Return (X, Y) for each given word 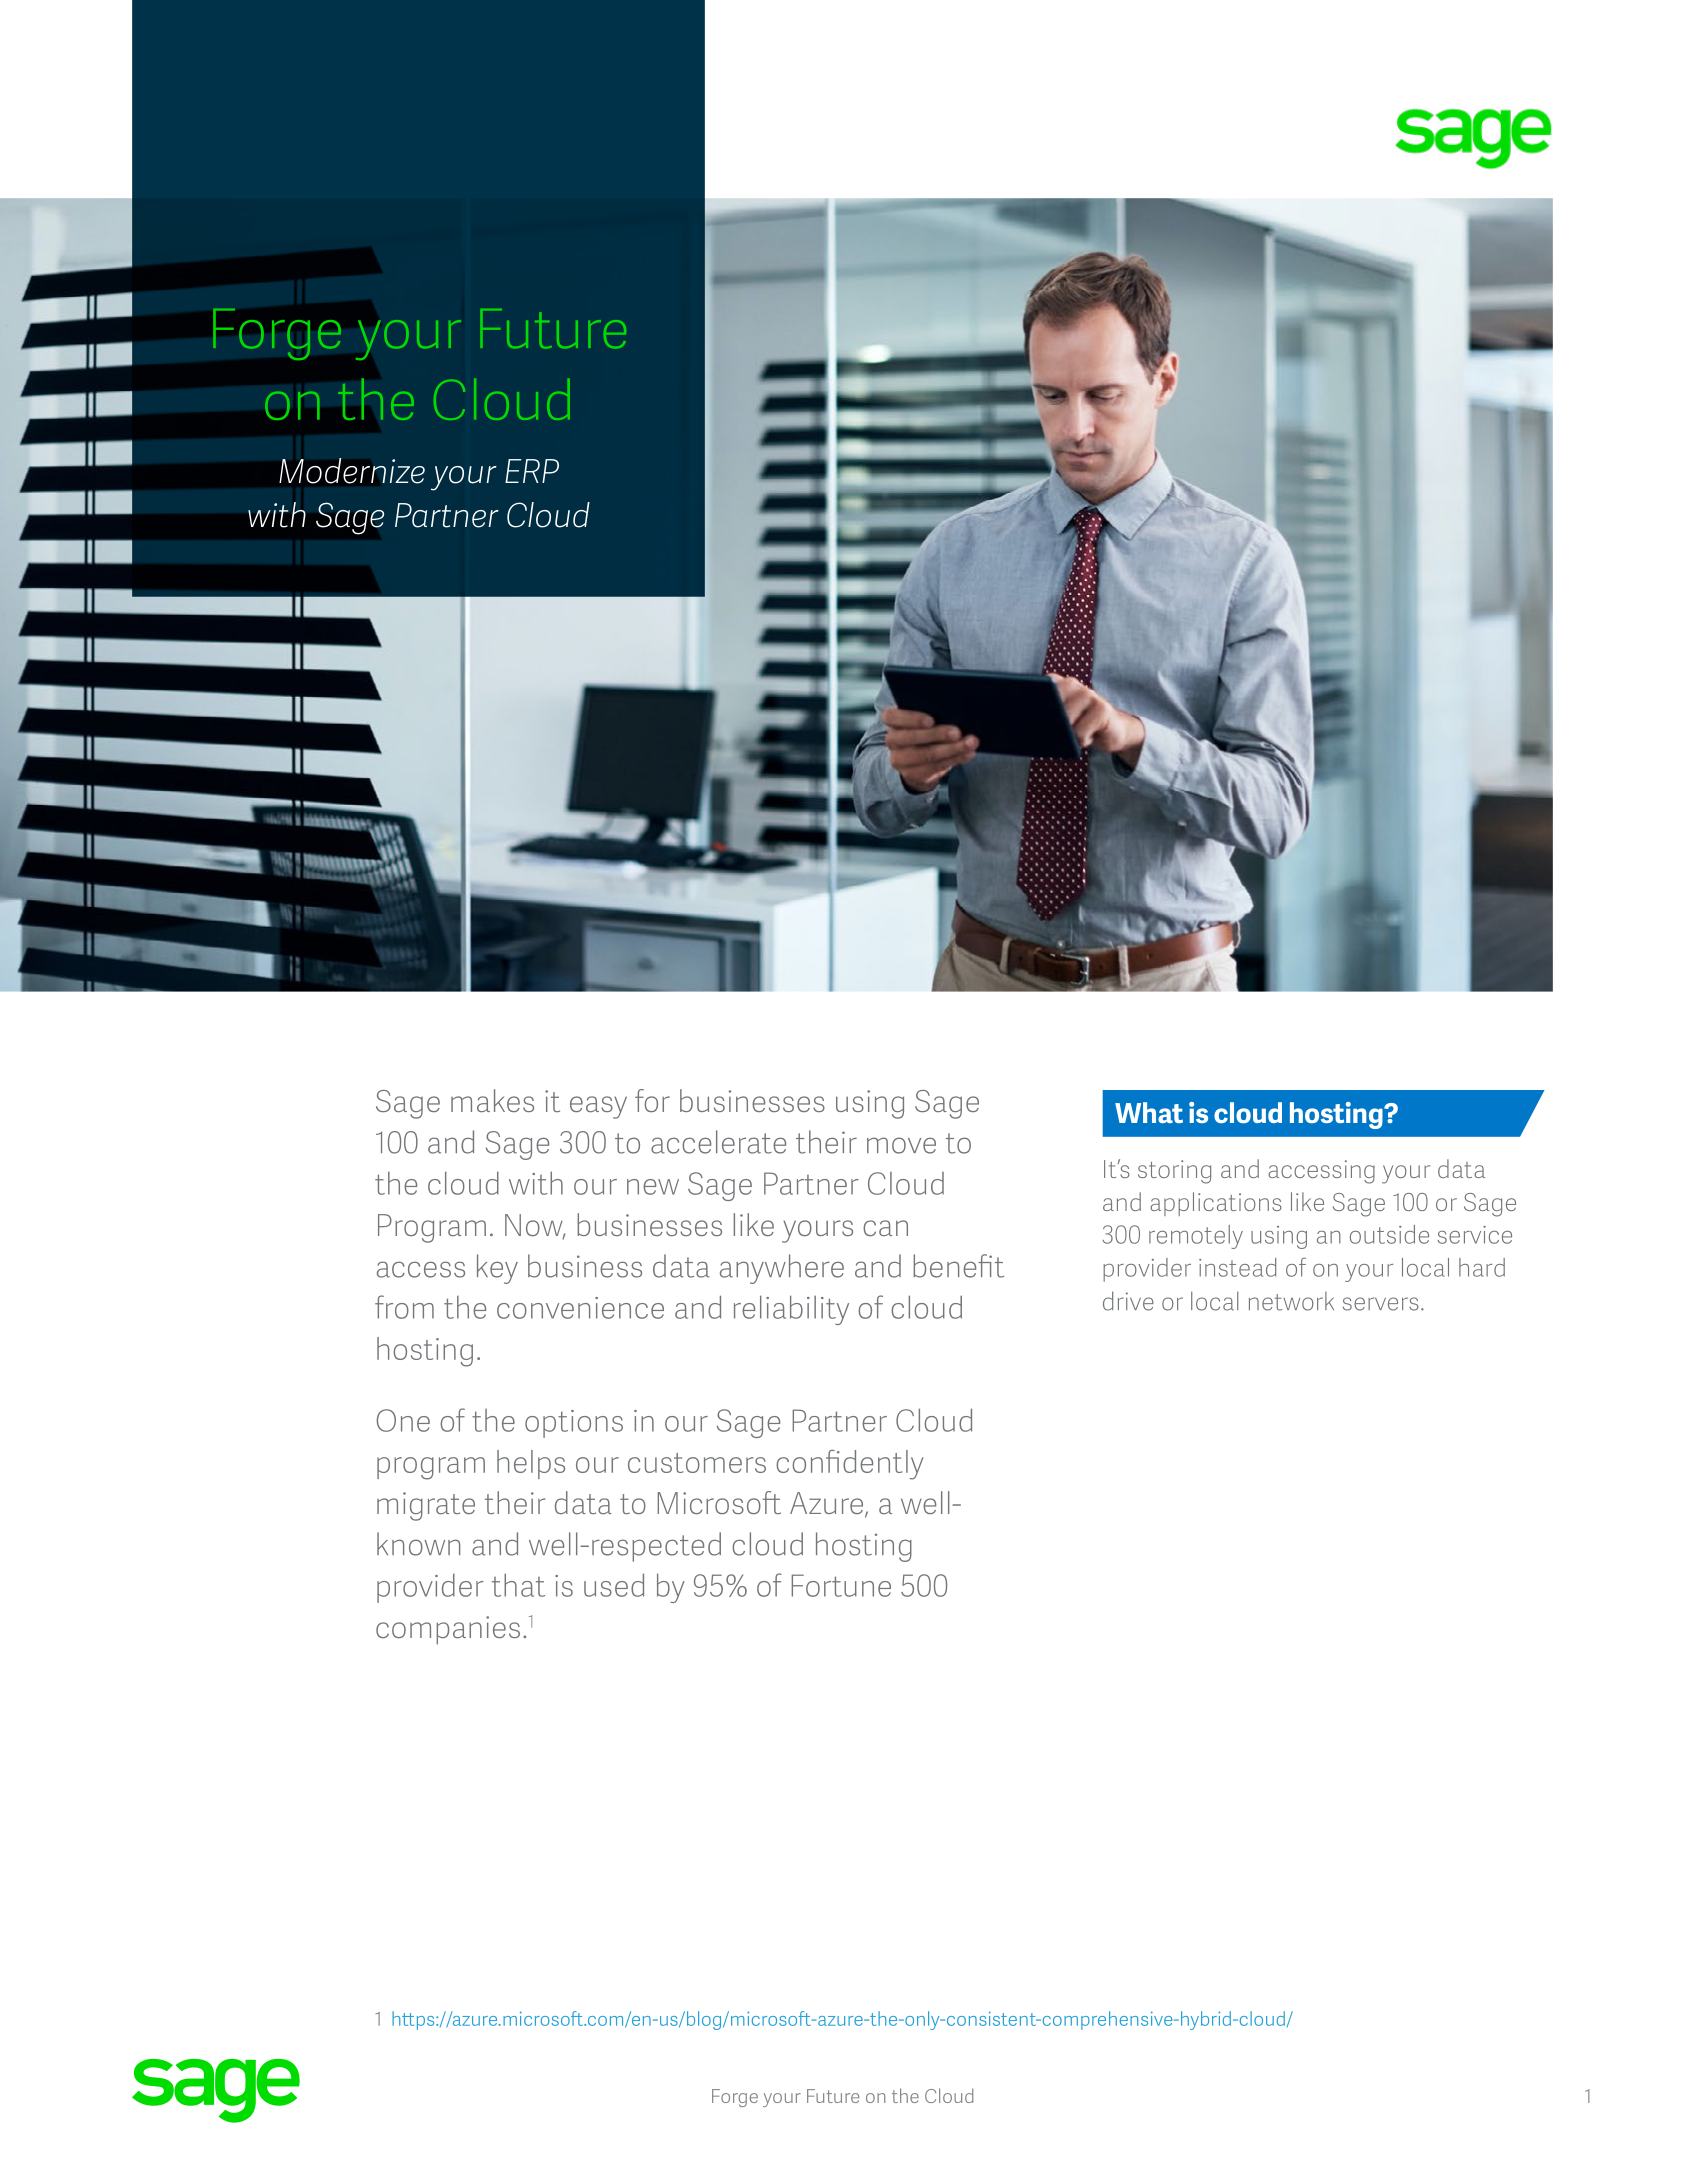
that (518, 1585)
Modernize (352, 471)
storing (1174, 1172)
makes (492, 1100)
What (1149, 1112)
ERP (532, 471)
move (901, 1145)
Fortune (841, 1585)
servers (1381, 1304)
